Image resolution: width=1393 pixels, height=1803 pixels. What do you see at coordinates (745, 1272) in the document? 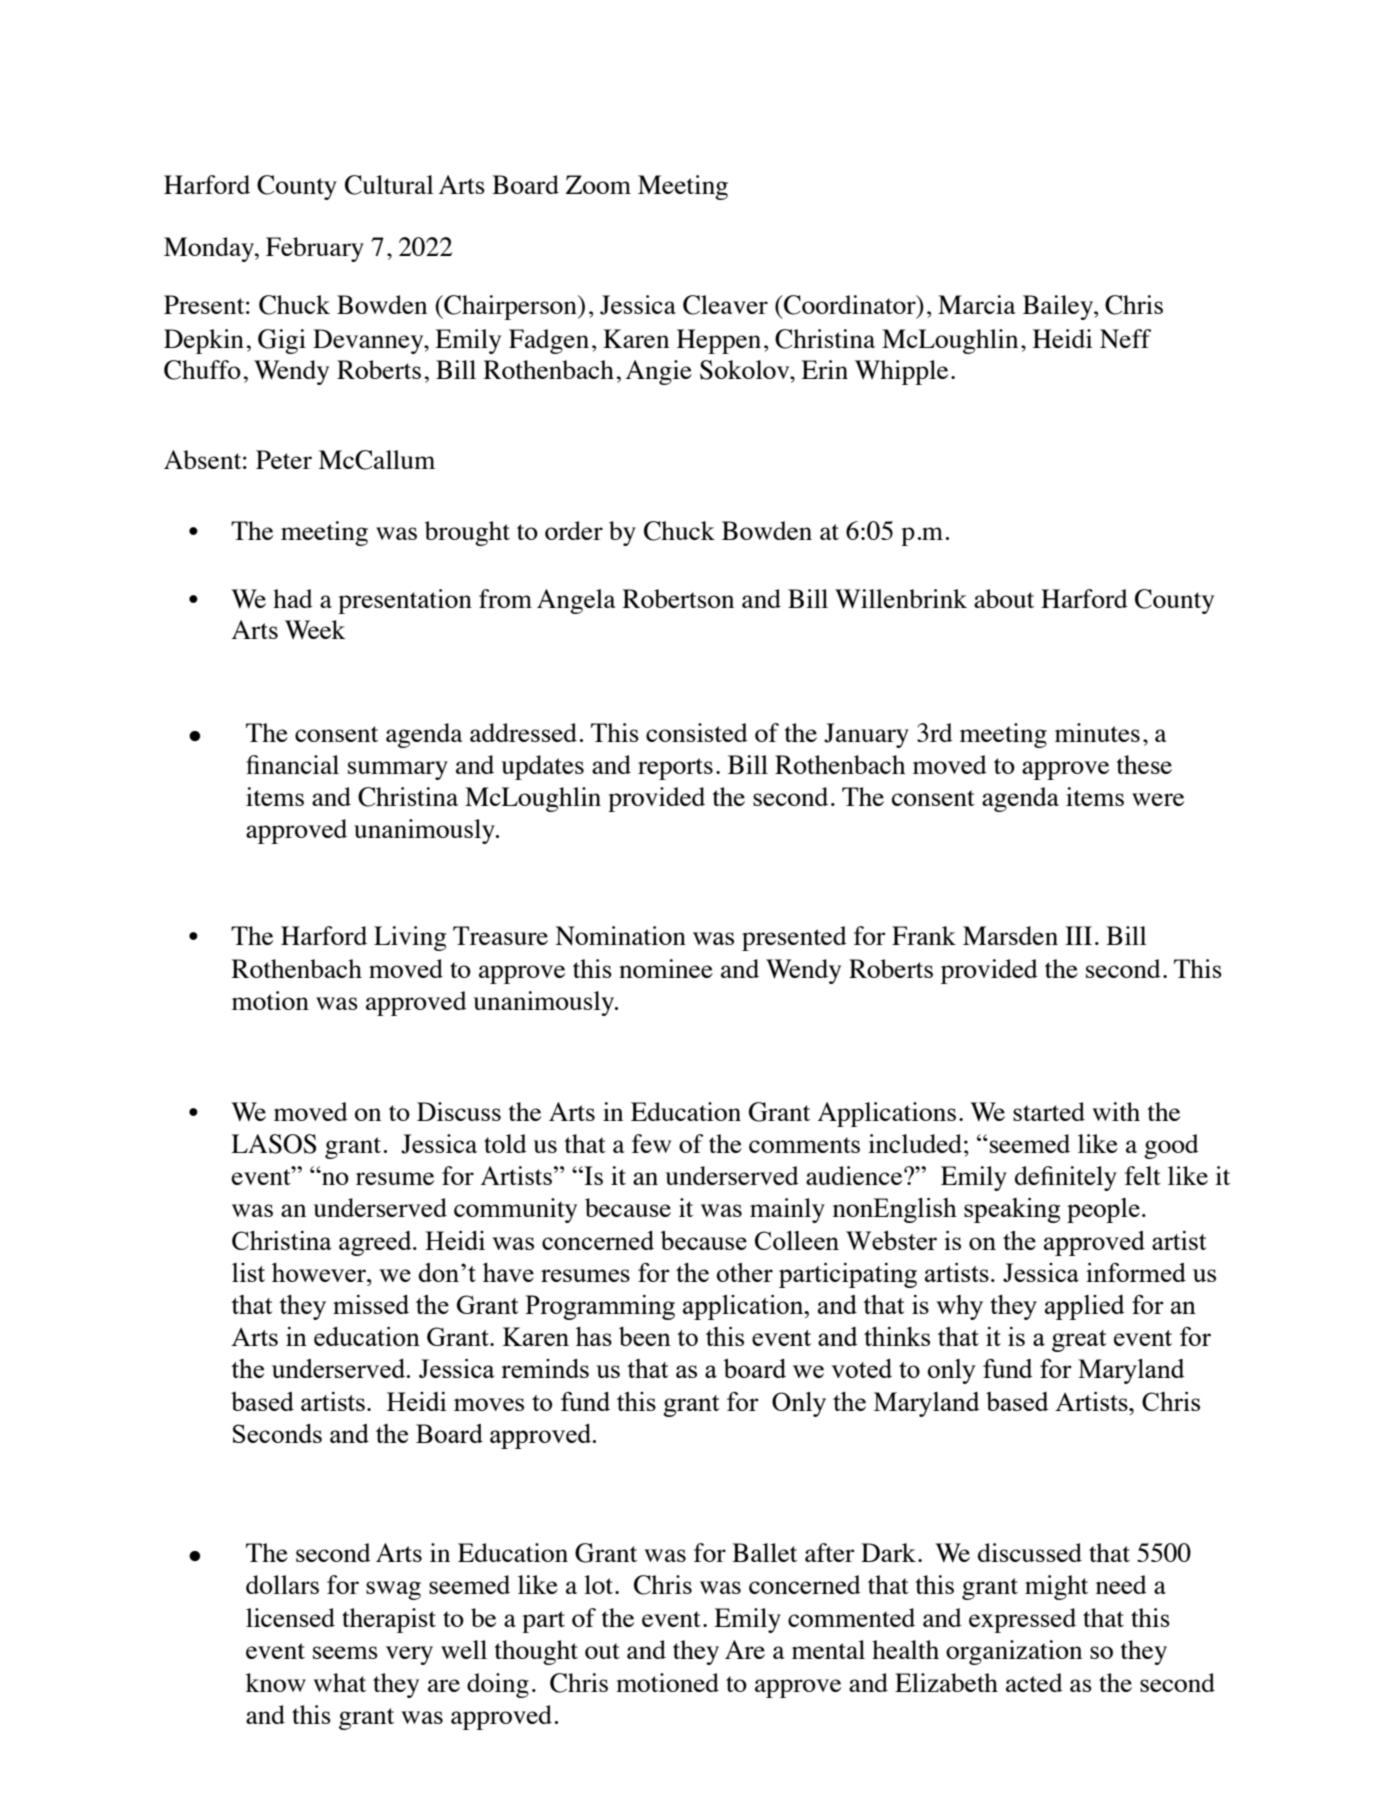
I see `other` at bounding box center [745, 1272].
